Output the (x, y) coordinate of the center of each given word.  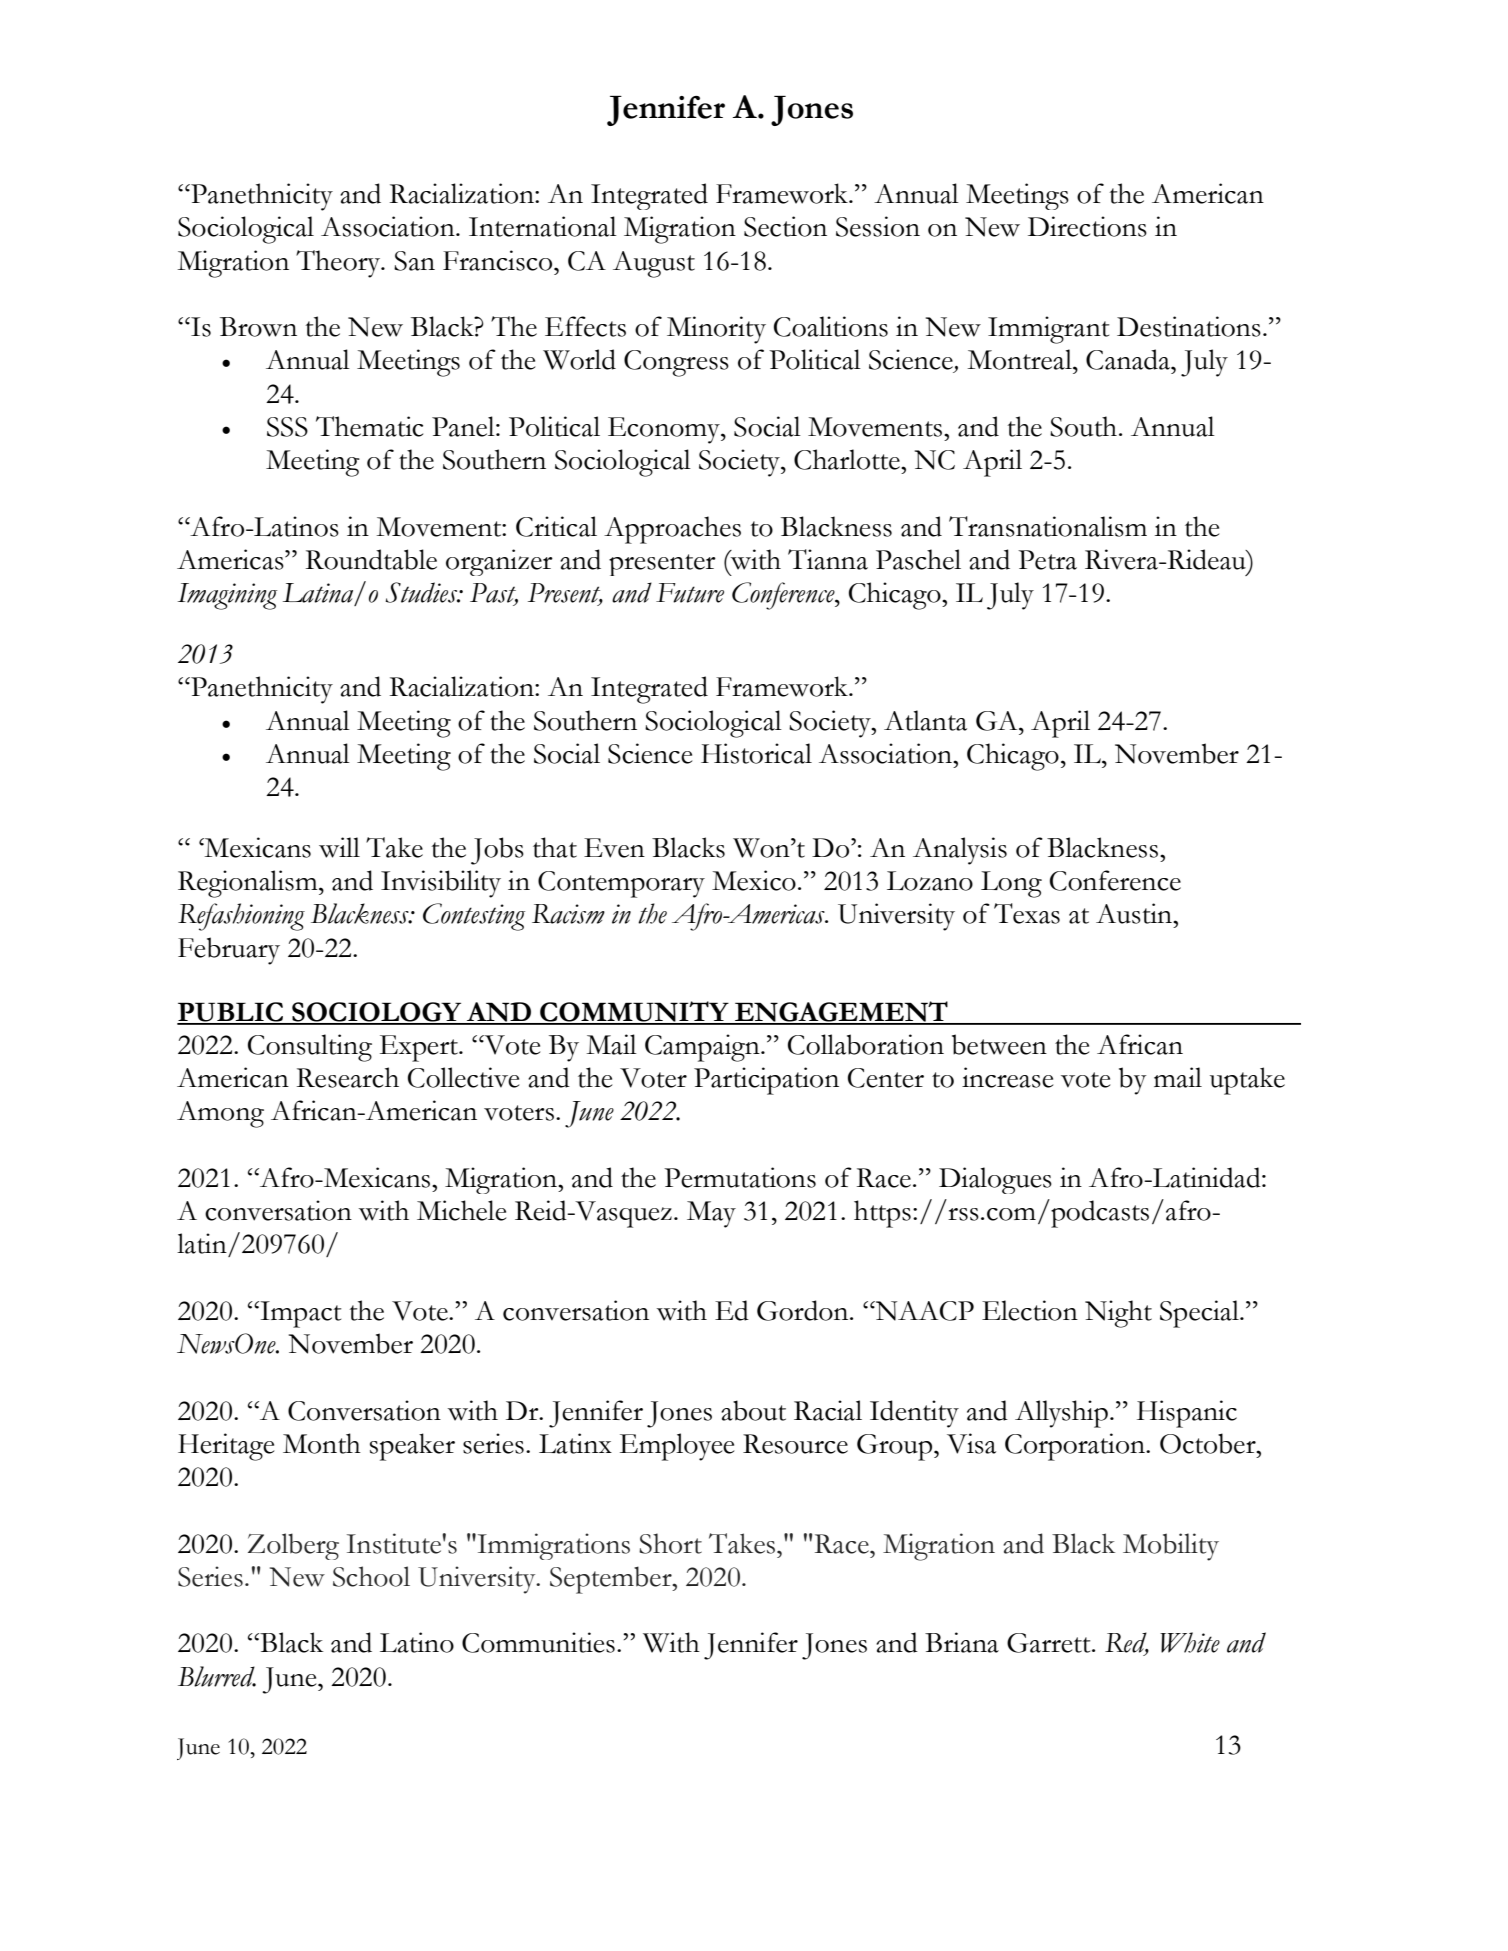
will (339, 847)
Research (348, 1077)
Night (1118, 1314)
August (654, 264)
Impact (299, 1314)
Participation (766, 1081)
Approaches (672, 530)
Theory (339, 264)
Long (1011, 884)
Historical (756, 753)
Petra (1047, 560)
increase (1008, 1077)
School (371, 1576)
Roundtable (371, 559)
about (753, 1410)
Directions (1087, 226)
